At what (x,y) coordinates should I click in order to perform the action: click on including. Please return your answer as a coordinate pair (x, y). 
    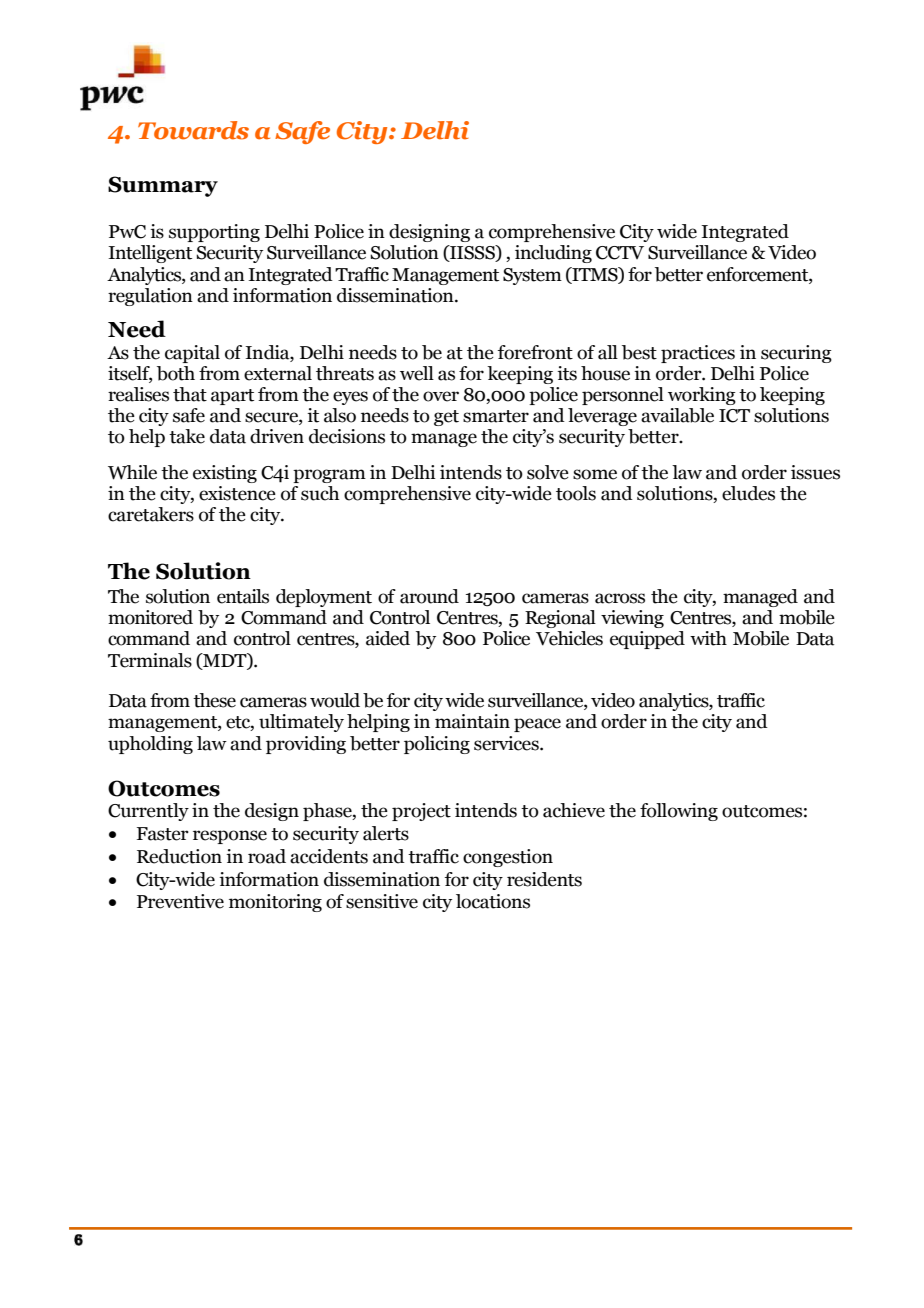
    Looking at the image, I should click on (553, 254).
